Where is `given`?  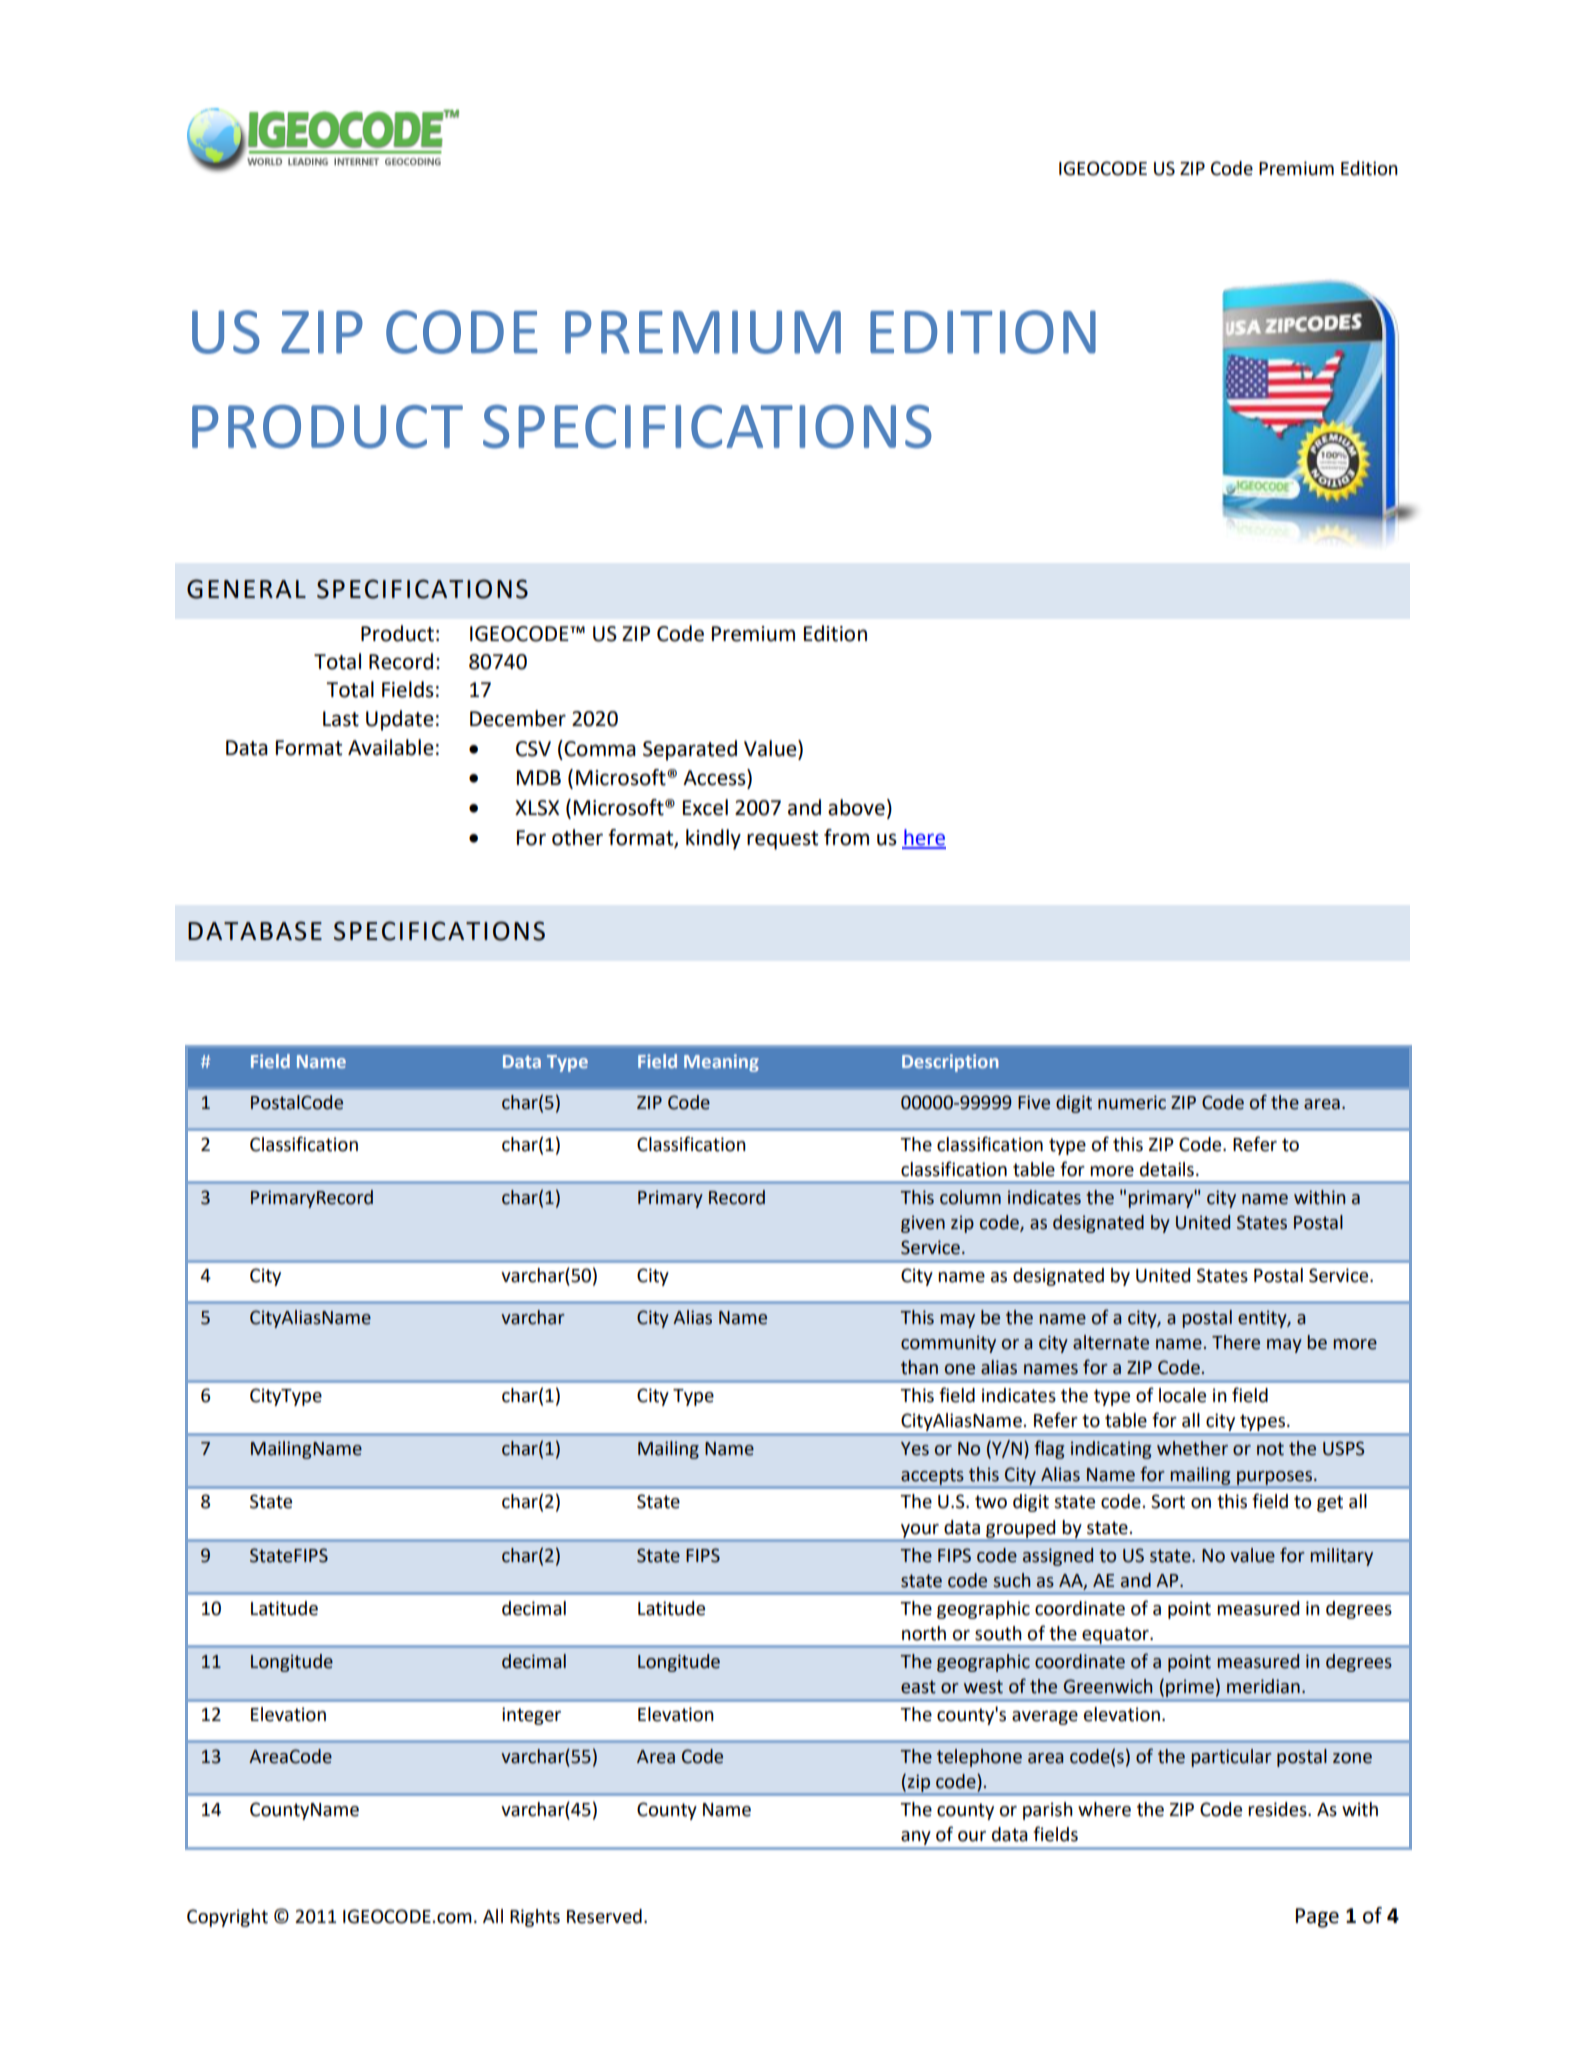 given is located at coordinates (923, 1224).
